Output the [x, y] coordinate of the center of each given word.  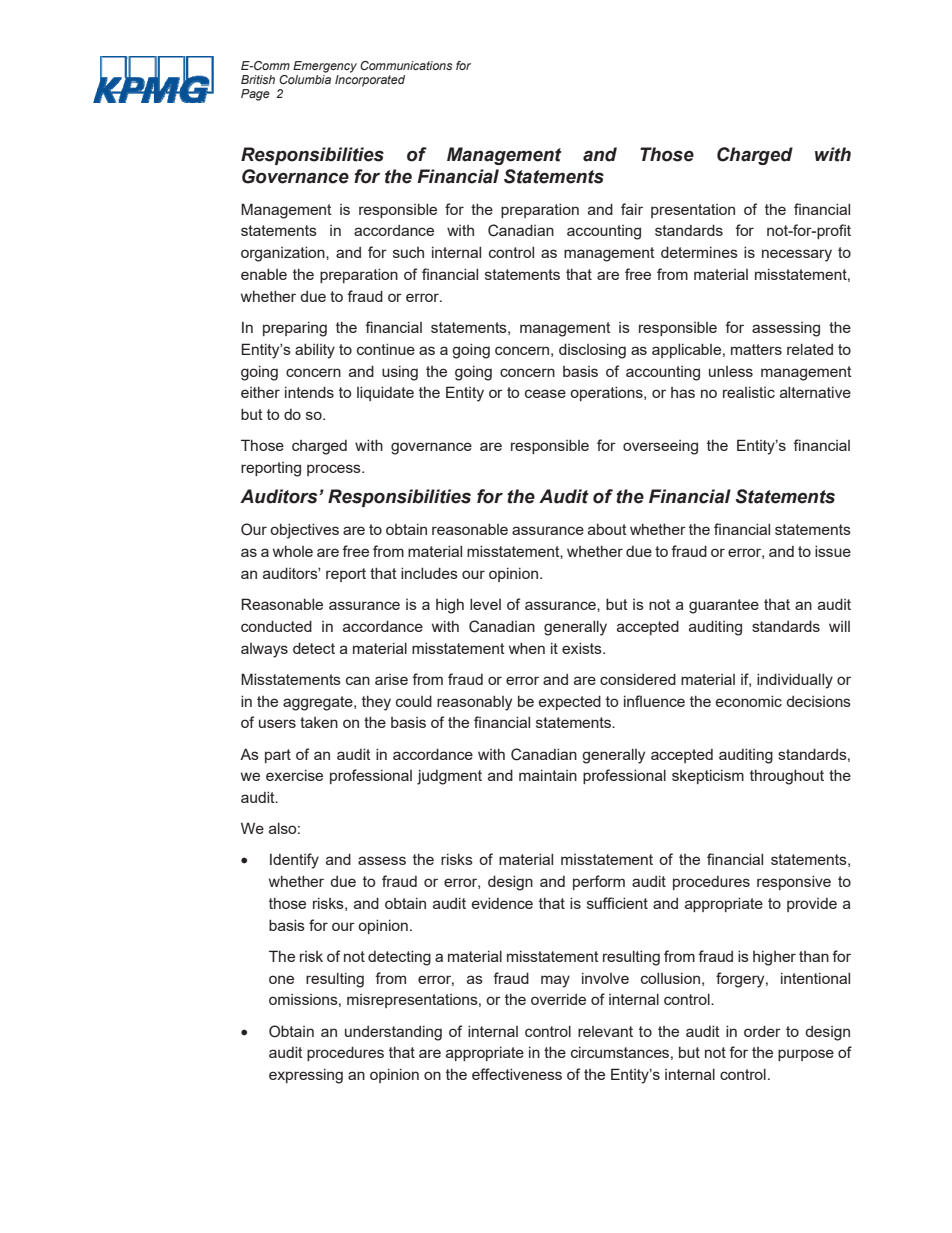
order [762, 1031]
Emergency [325, 67]
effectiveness [517, 1074]
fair [632, 209]
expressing [306, 1076]
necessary [797, 255]
